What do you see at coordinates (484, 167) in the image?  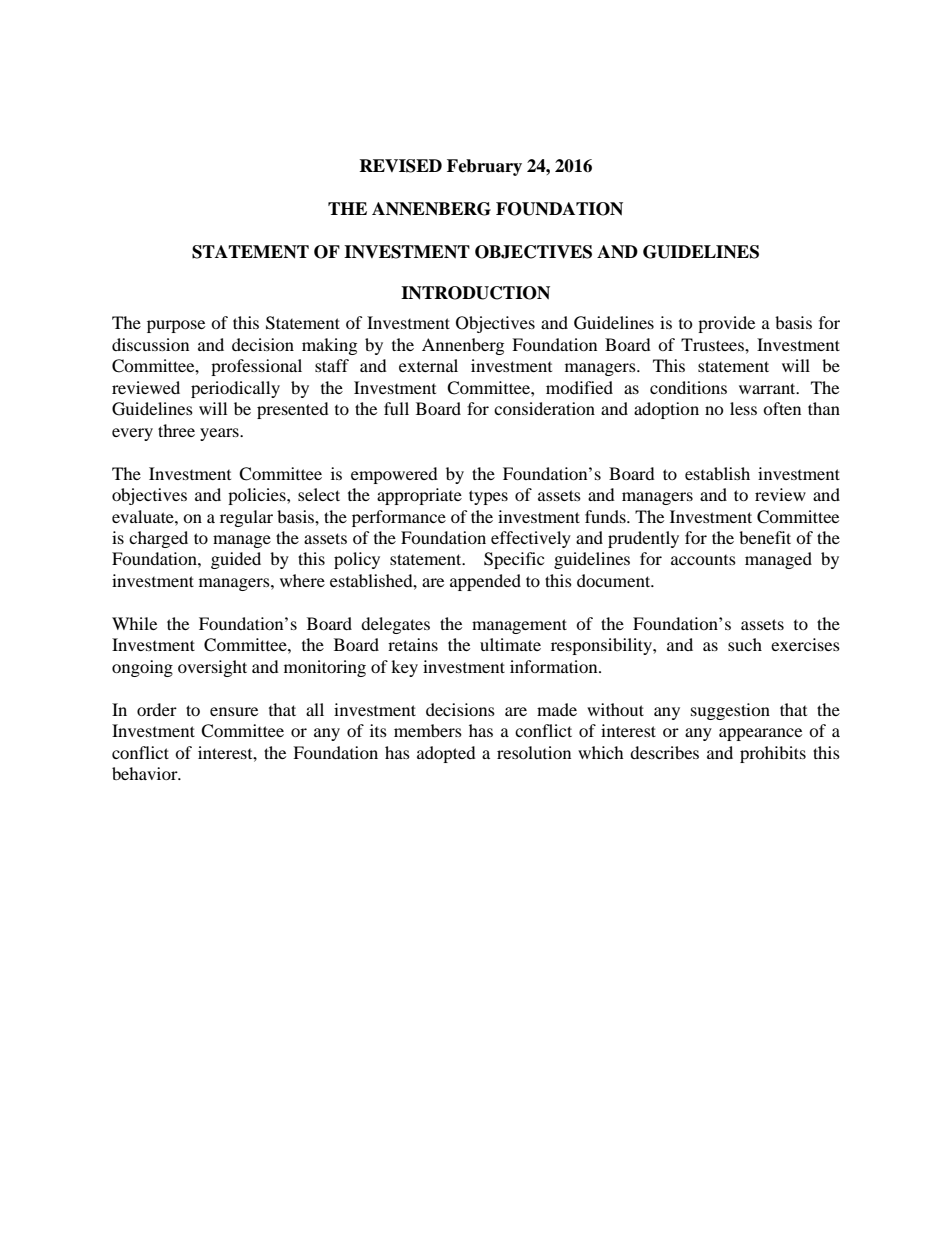 I see `February` at bounding box center [484, 167].
